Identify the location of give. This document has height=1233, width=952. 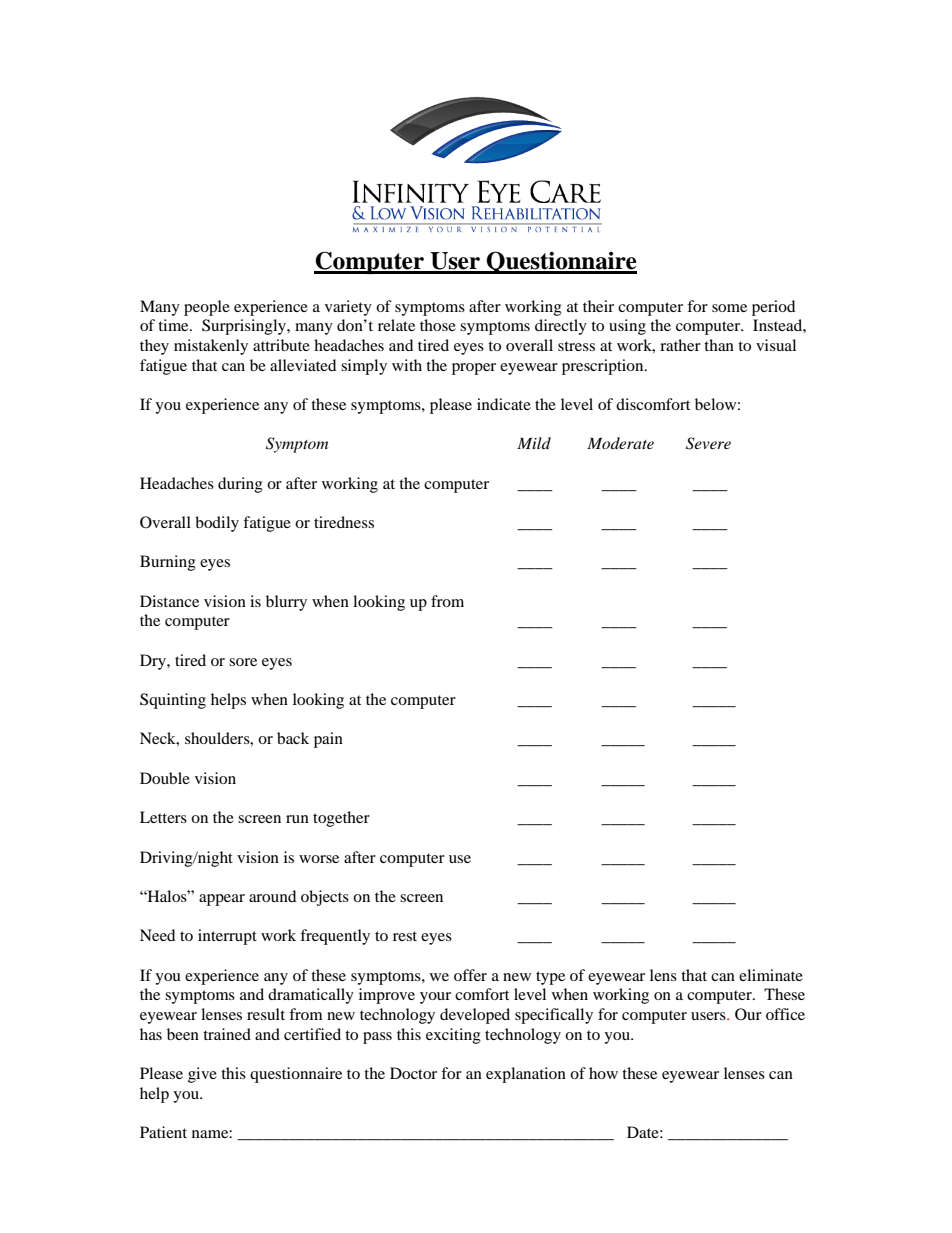
(202, 1075).
